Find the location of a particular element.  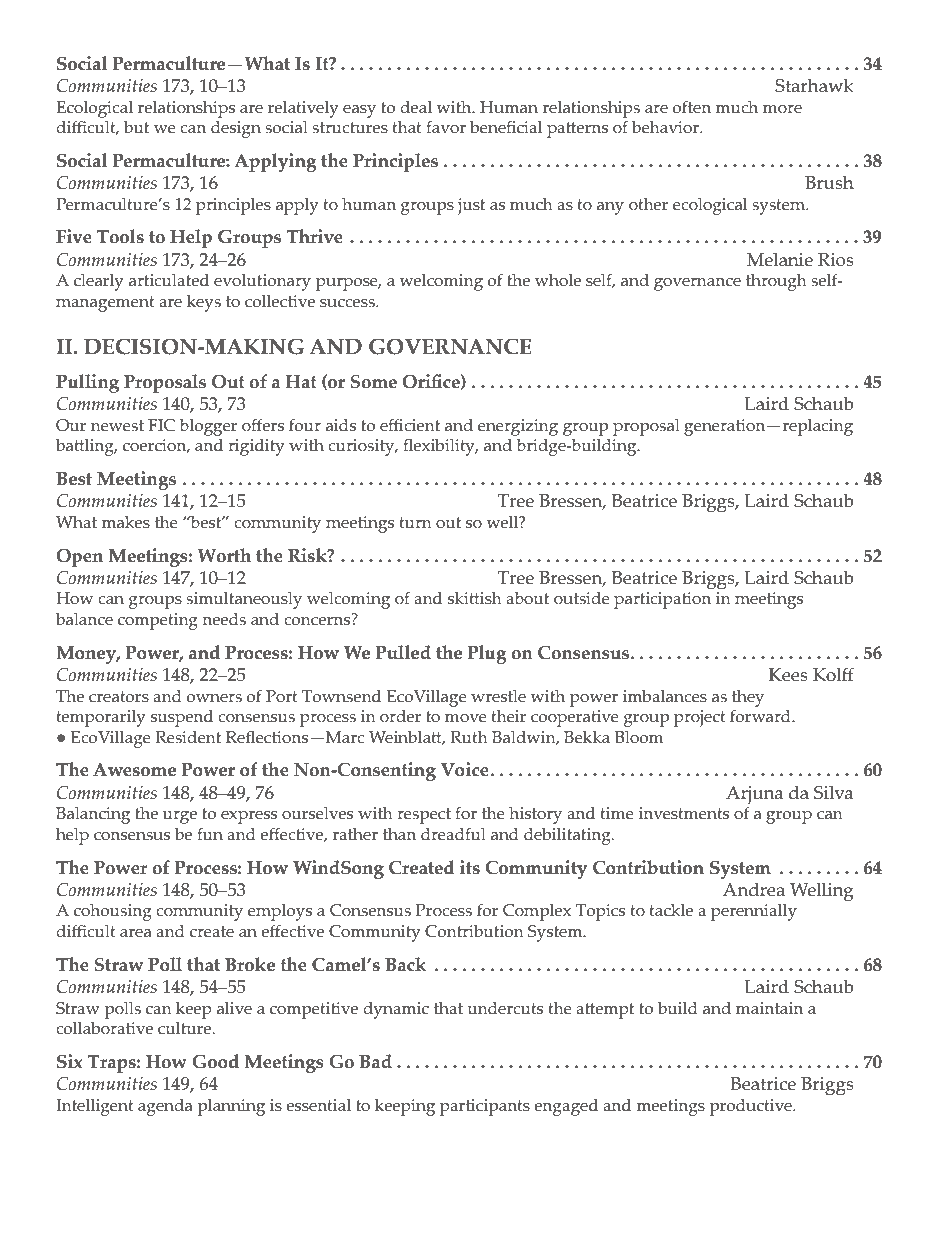

participants is located at coordinates (485, 1107).
